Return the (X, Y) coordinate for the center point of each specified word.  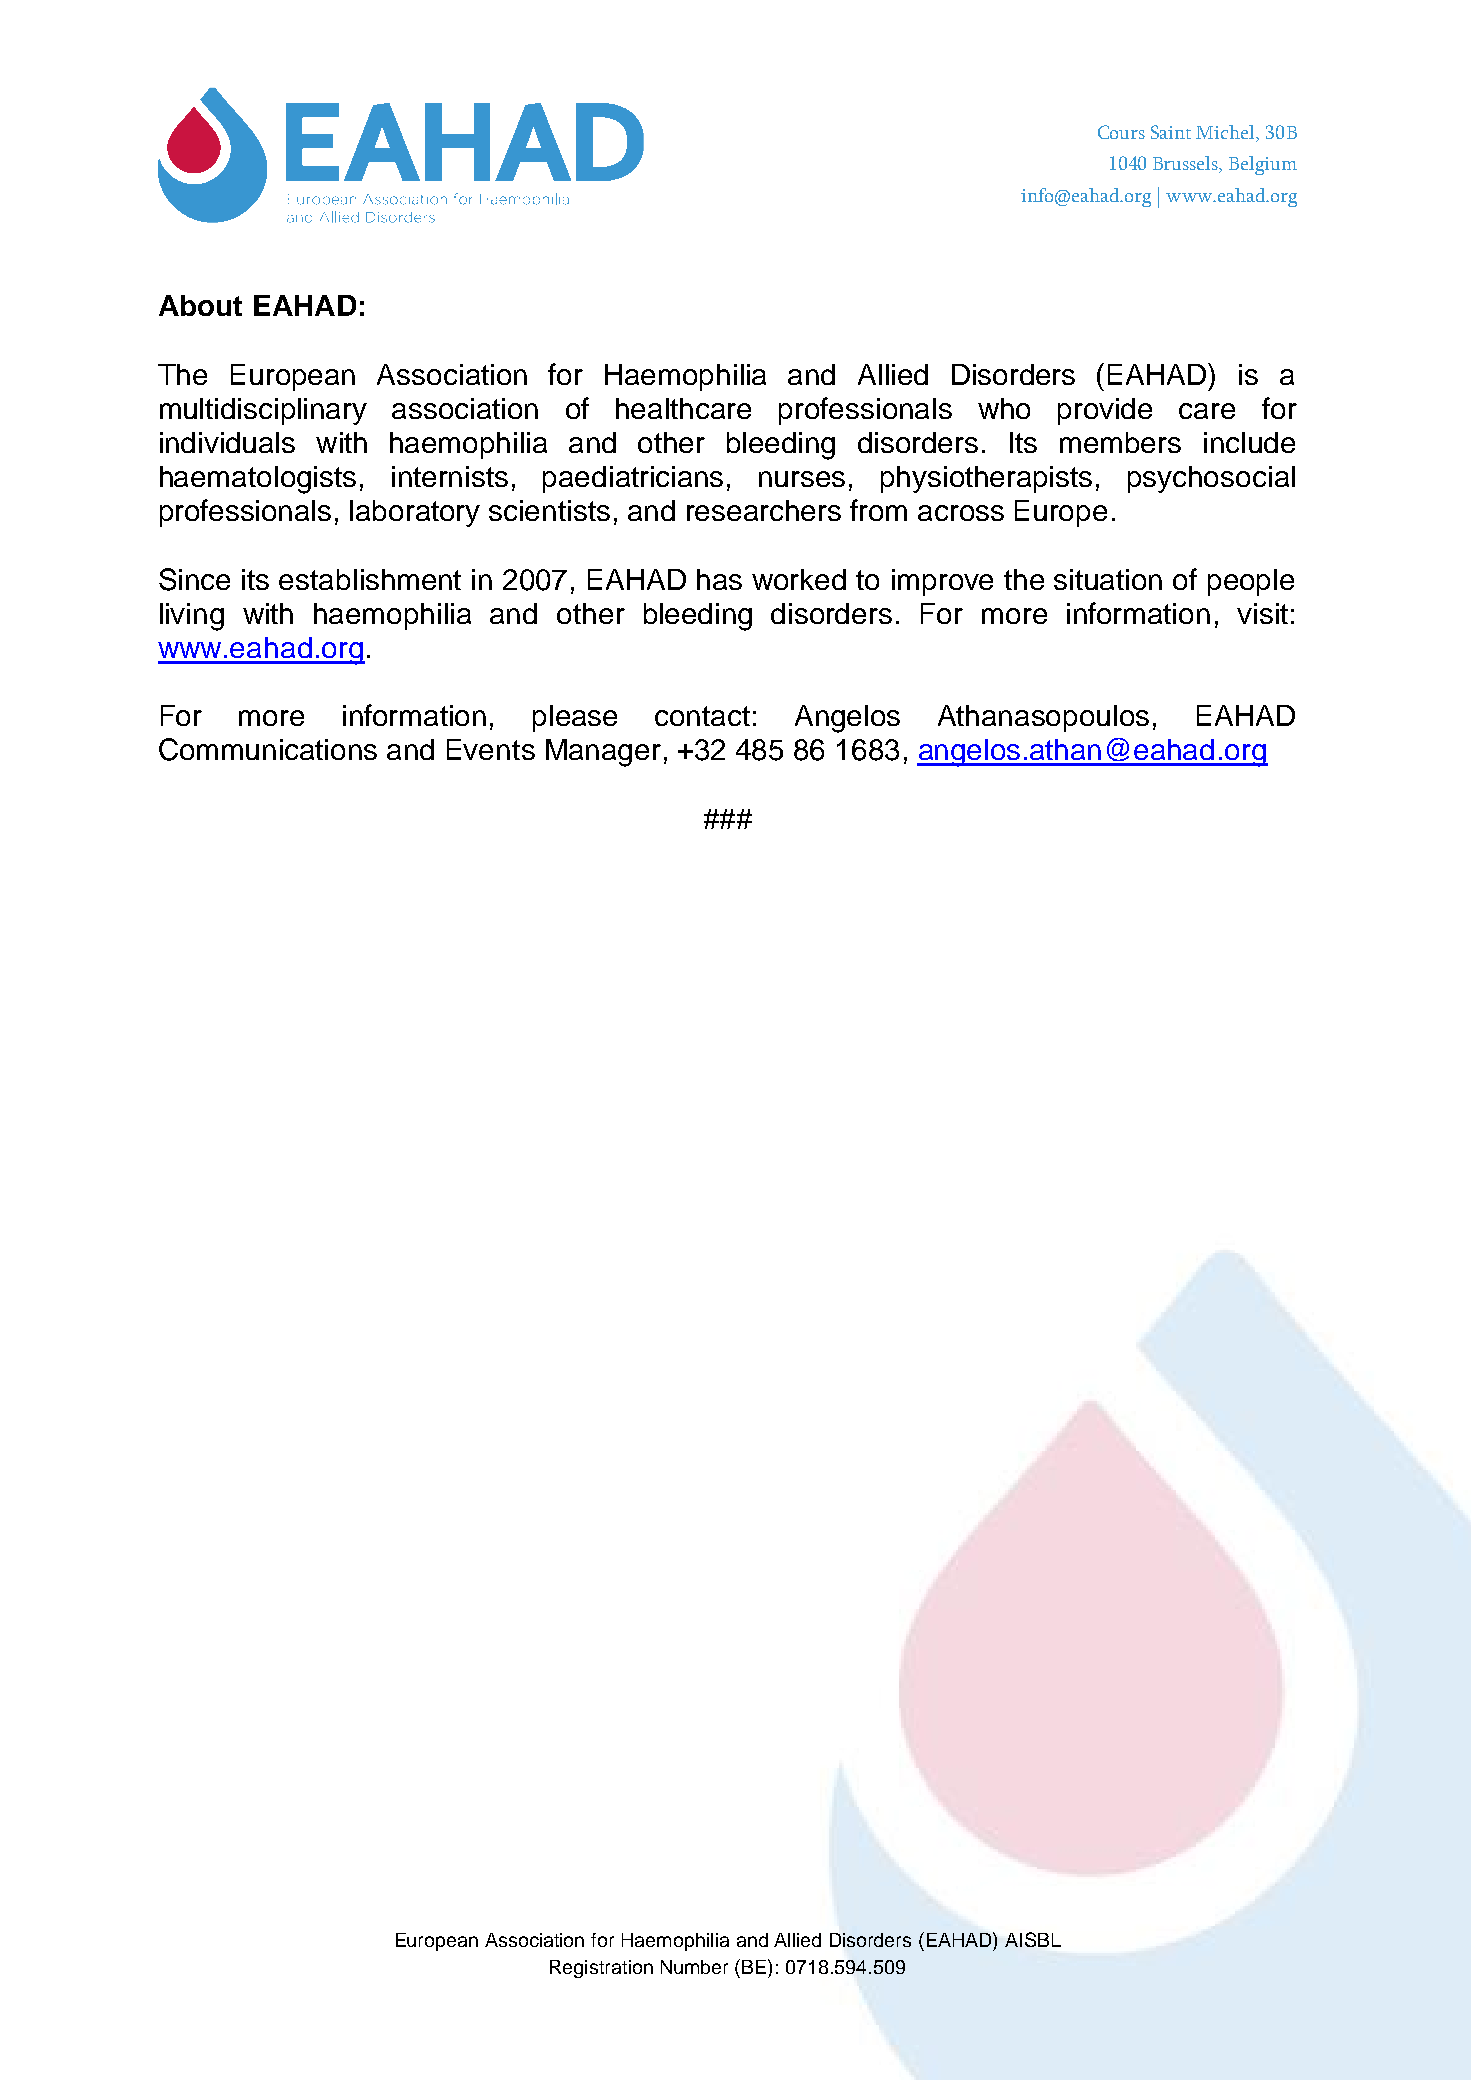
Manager (603, 753)
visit (1262, 613)
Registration (601, 1969)
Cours (1121, 132)
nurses (802, 479)
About (200, 305)
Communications (268, 749)
